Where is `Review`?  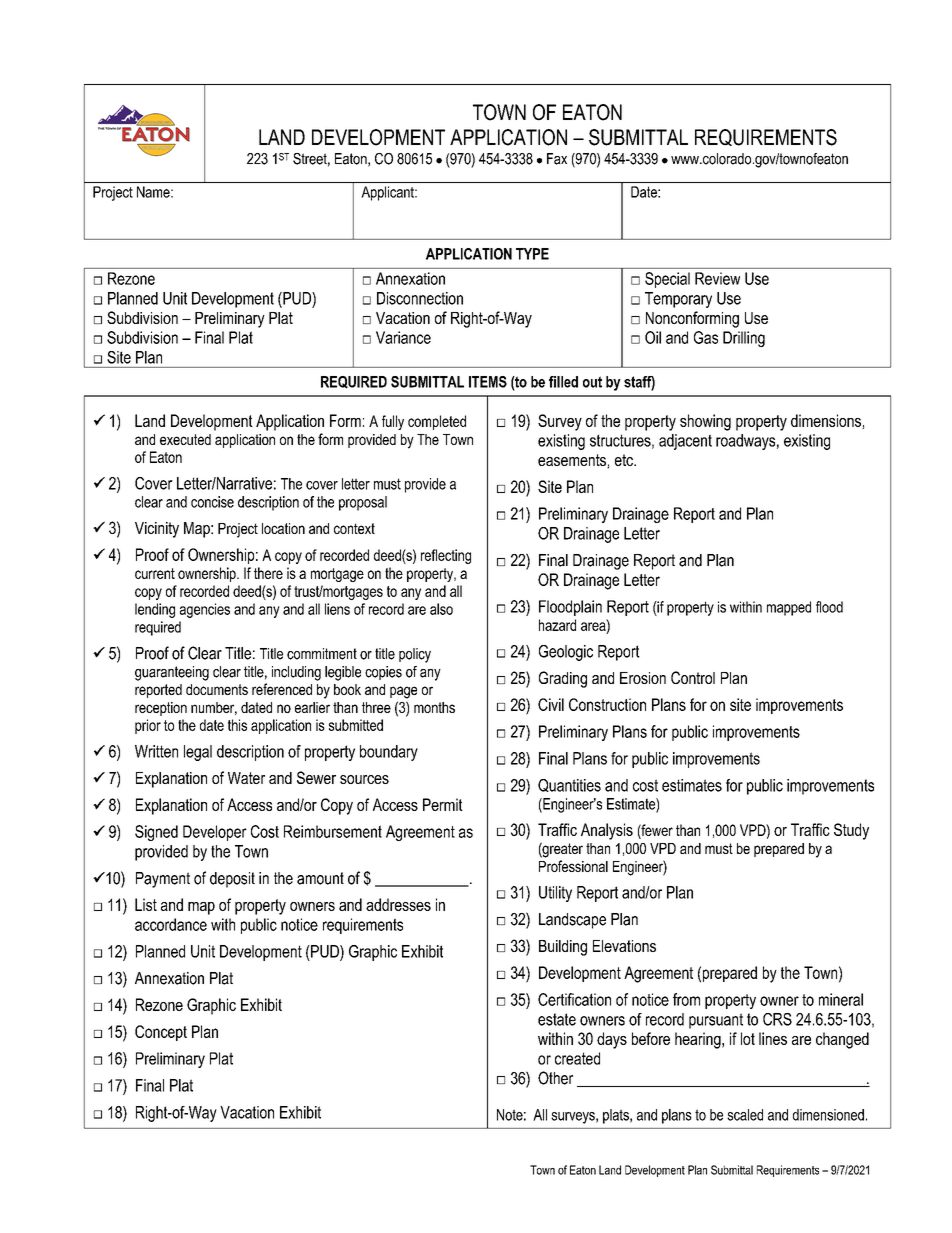 Review is located at coordinates (717, 278).
